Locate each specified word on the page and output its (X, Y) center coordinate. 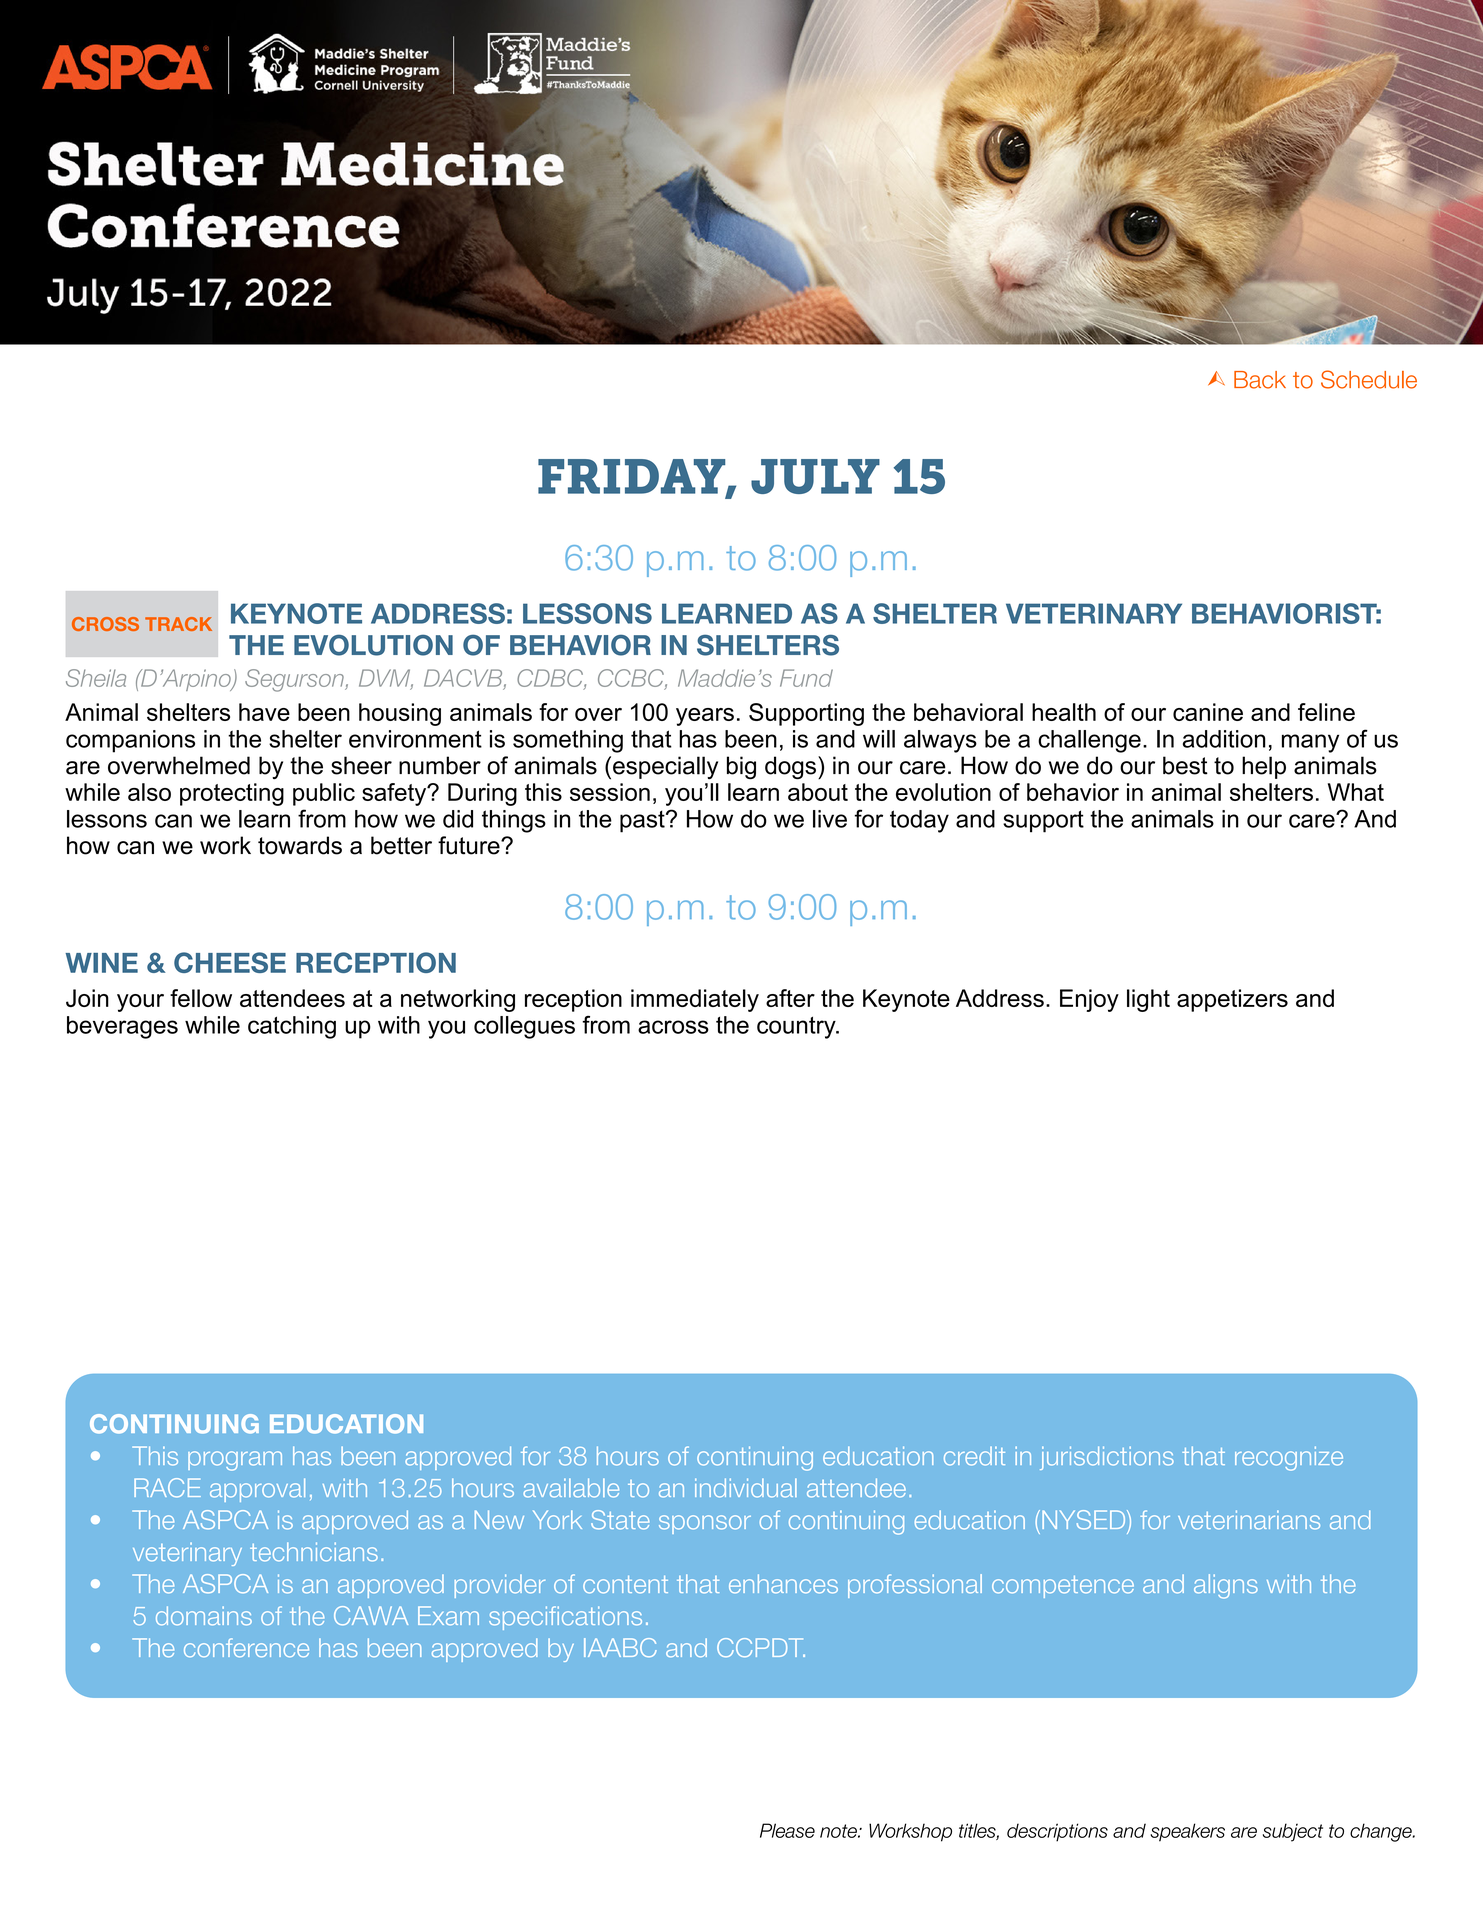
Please (787, 1830)
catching (292, 1027)
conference (246, 1648)
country (797, 1027)
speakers (1187, 1832)
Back (1260, 380)
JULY (815, 476)
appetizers (1232, 1000)
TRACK (178, 624)
